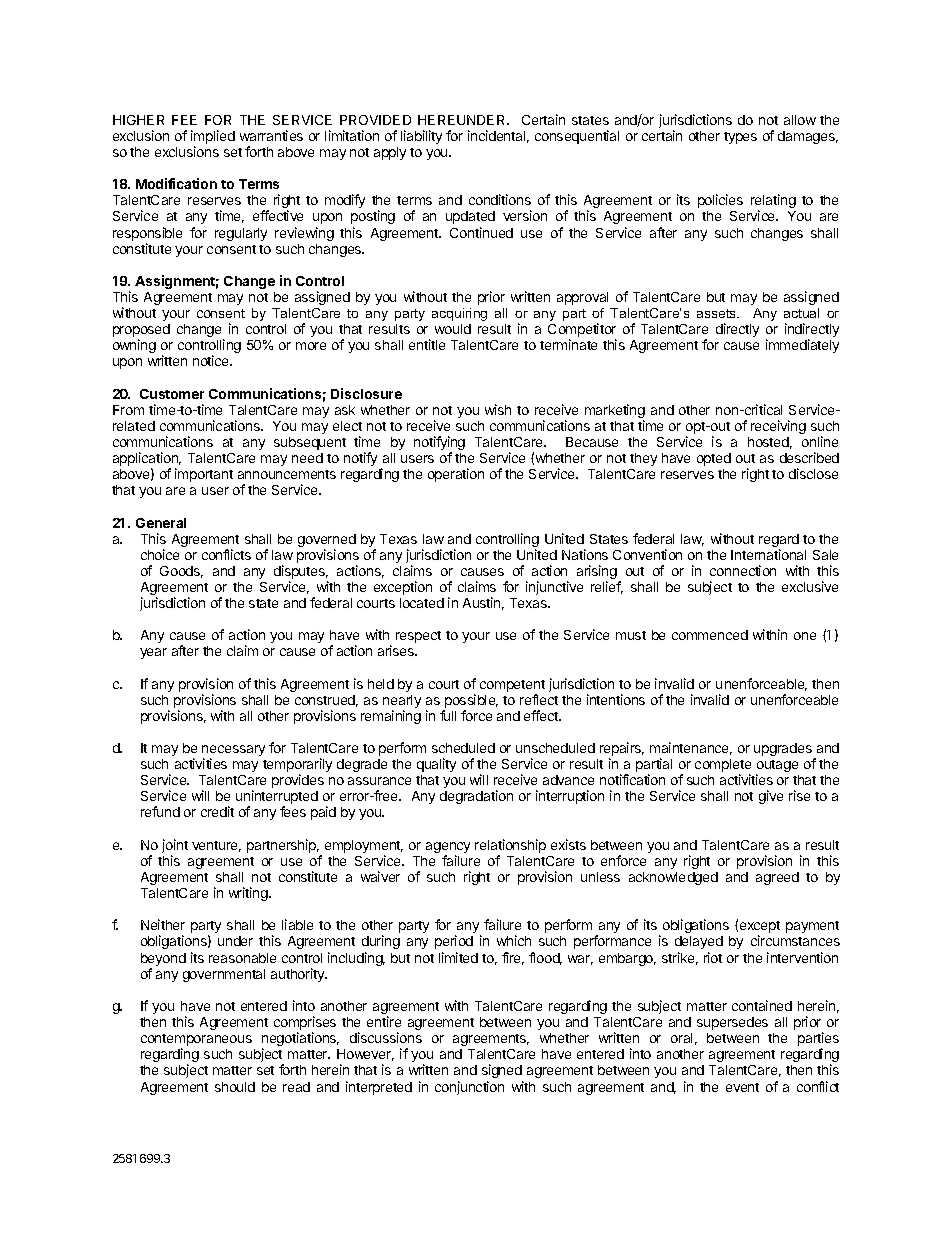  I want to click on International, so click(768, 554).
